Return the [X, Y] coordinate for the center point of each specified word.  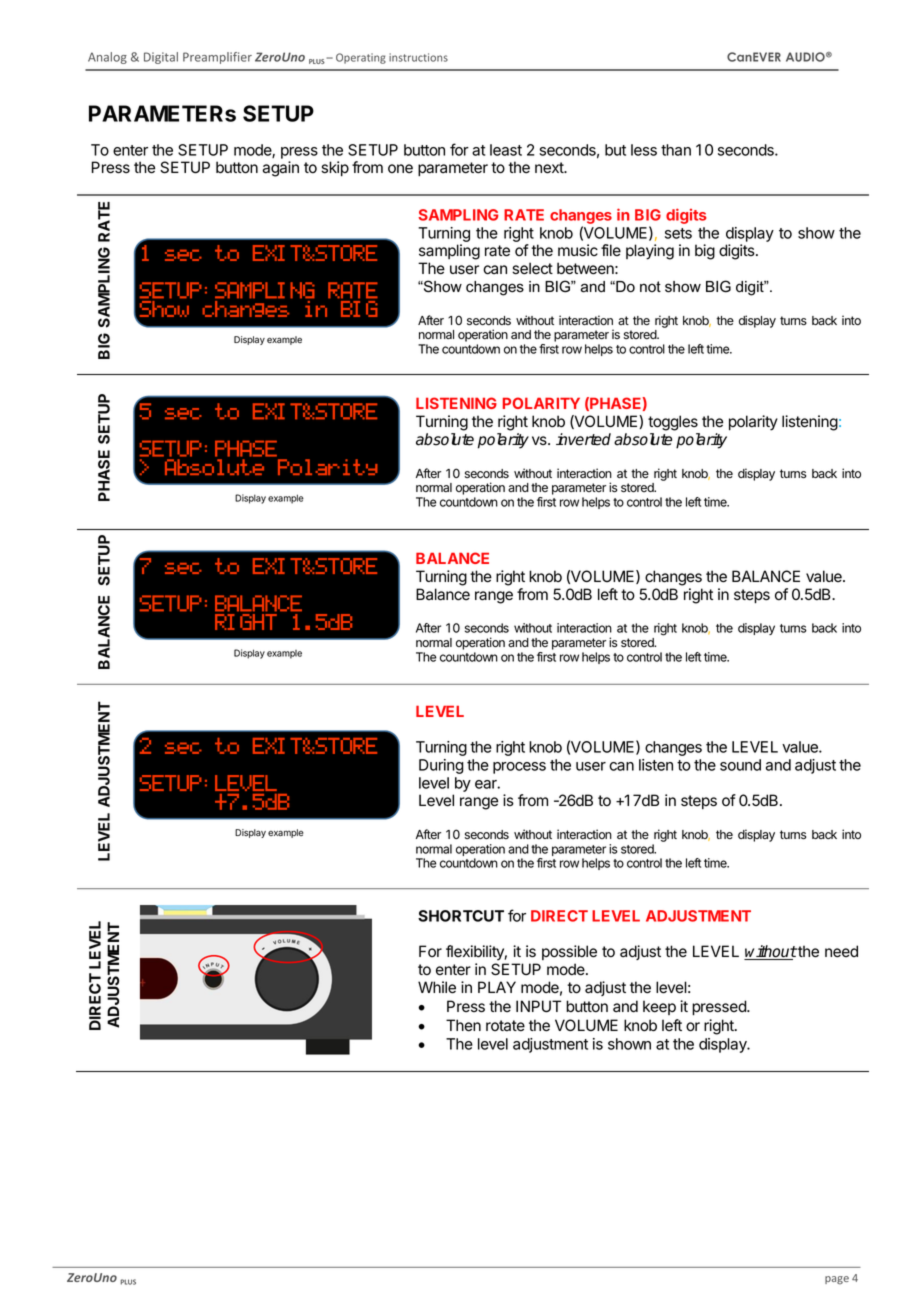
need [841, 951]
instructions [418, 57]
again [280, 169]
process [519, 768]
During [441, 766]
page [837, 1280]
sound [740, 765]
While [437, 987]
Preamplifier [217, 58]
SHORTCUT [461, 916]
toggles [673, 423]
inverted [583, 439]
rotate [505, 1026]
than [676, 150]
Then [463, 1025]
